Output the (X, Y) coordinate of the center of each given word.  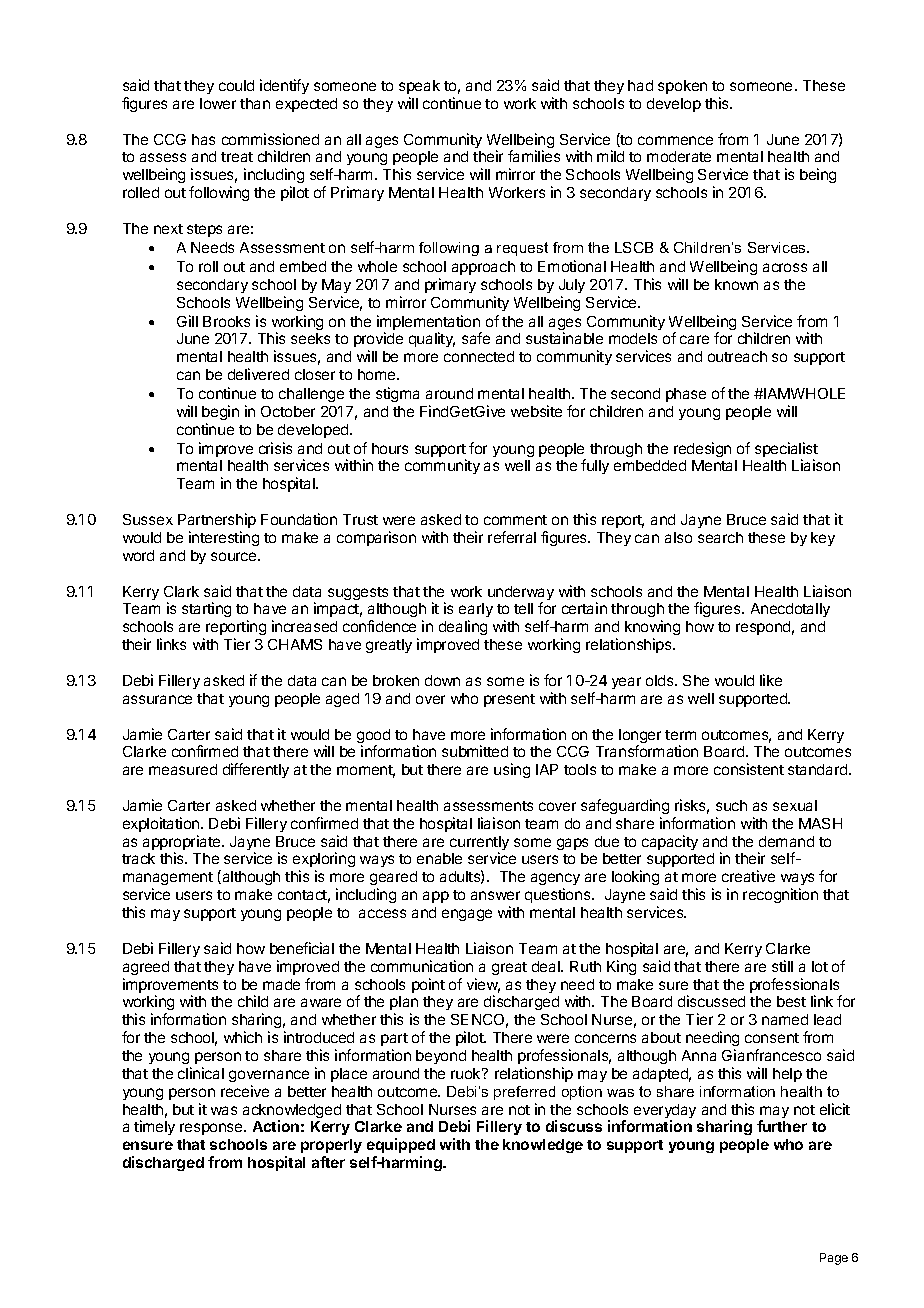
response (212, 1129)
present (509, 700)
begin (220, 412)
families (534, 156)
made (281, 984)
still (782, 966)
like (771, 680)
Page (834, 1259)
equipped (401, 1145)
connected (479, 356)
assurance (157, 699)
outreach (737, 356)
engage (467, 915)
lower (218, 103)
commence (675, 140)
